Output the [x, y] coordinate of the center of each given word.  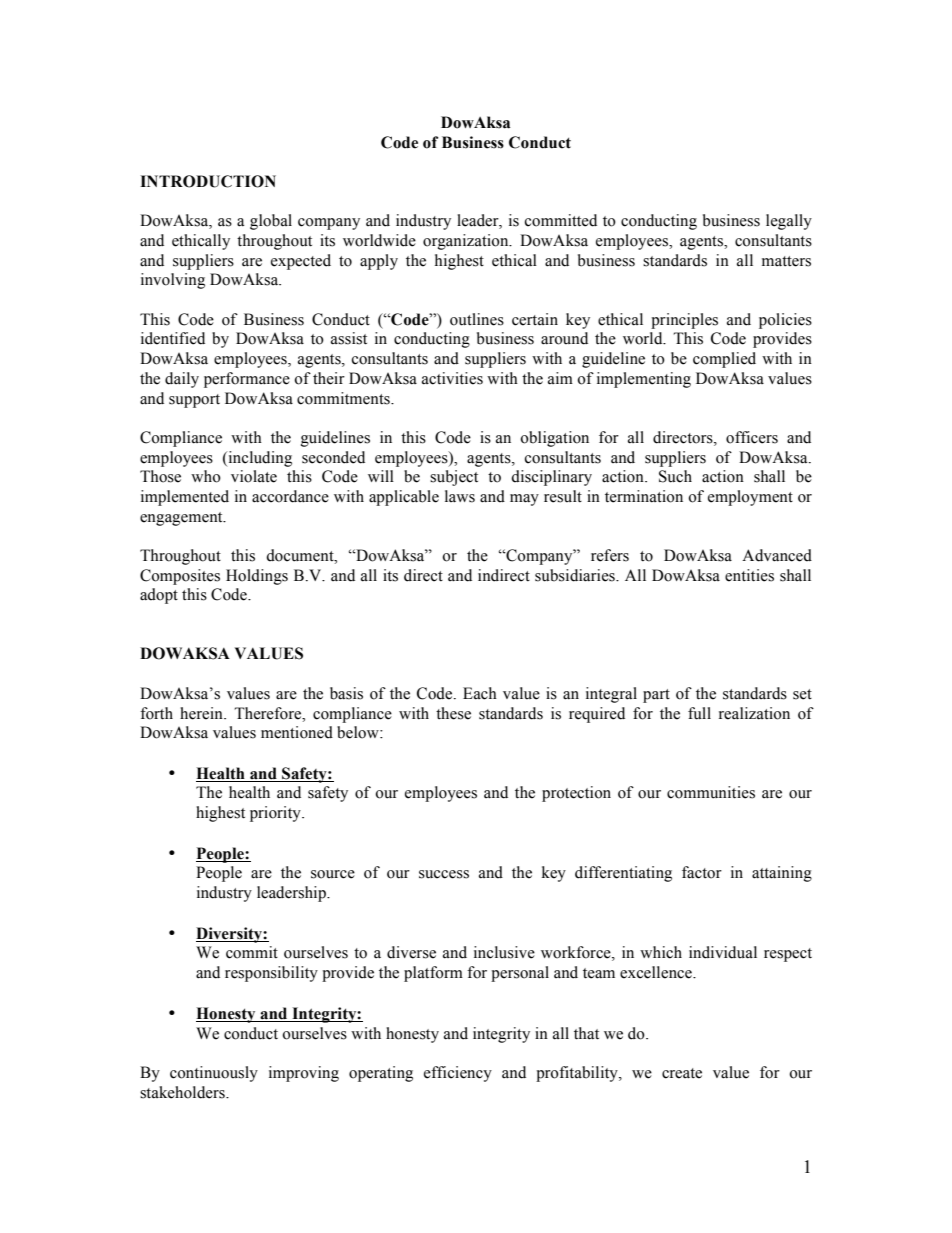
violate [254, 476]
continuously [214, 1074]
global [271, 222]
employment [750, 498]
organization [467, 242]
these [453, 713]
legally [789, 222]
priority [276, 814]
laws [460, 496]
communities [711, 792]
